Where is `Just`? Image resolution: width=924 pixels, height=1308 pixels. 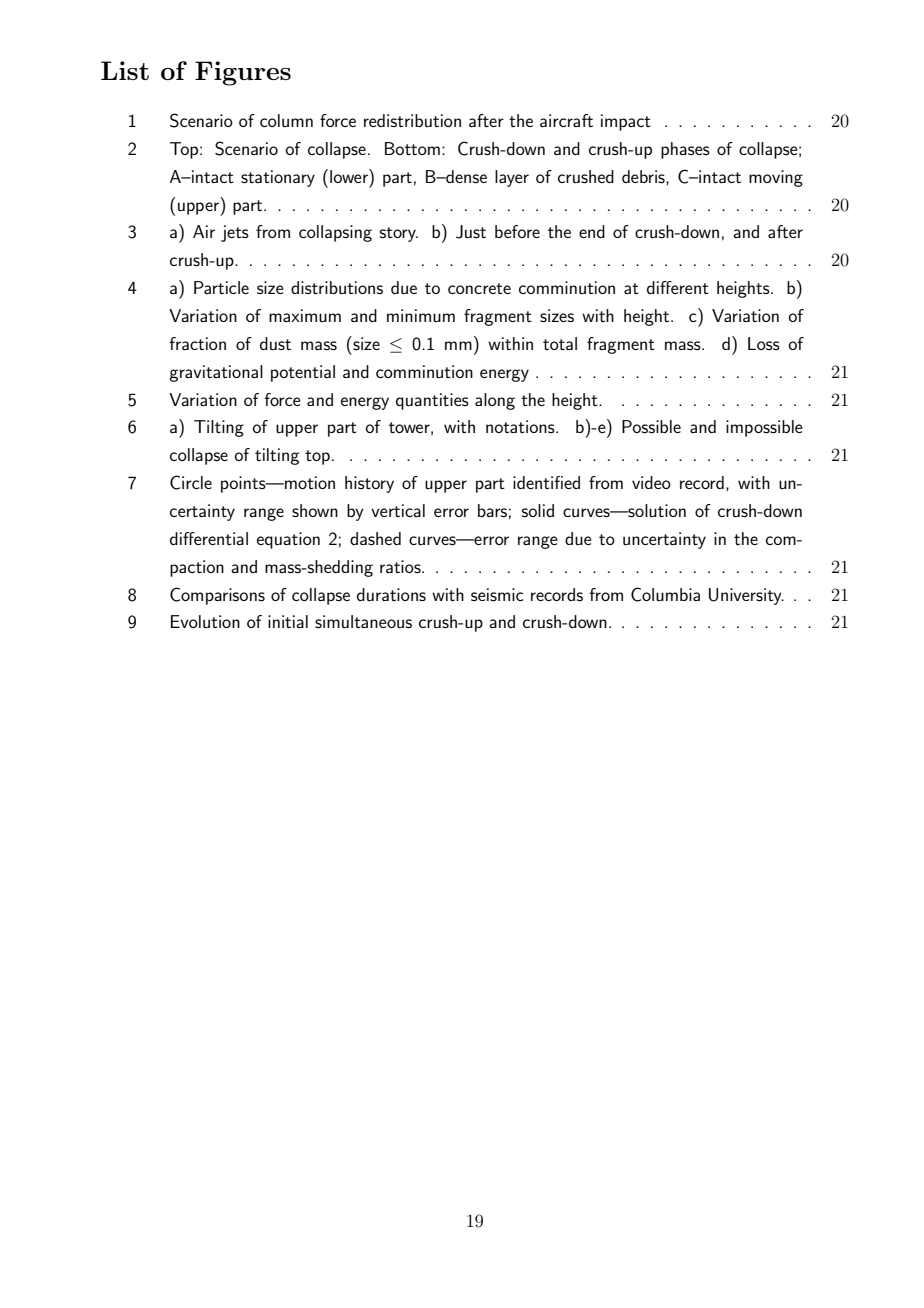
Just is located at coordinates (471, 232).
